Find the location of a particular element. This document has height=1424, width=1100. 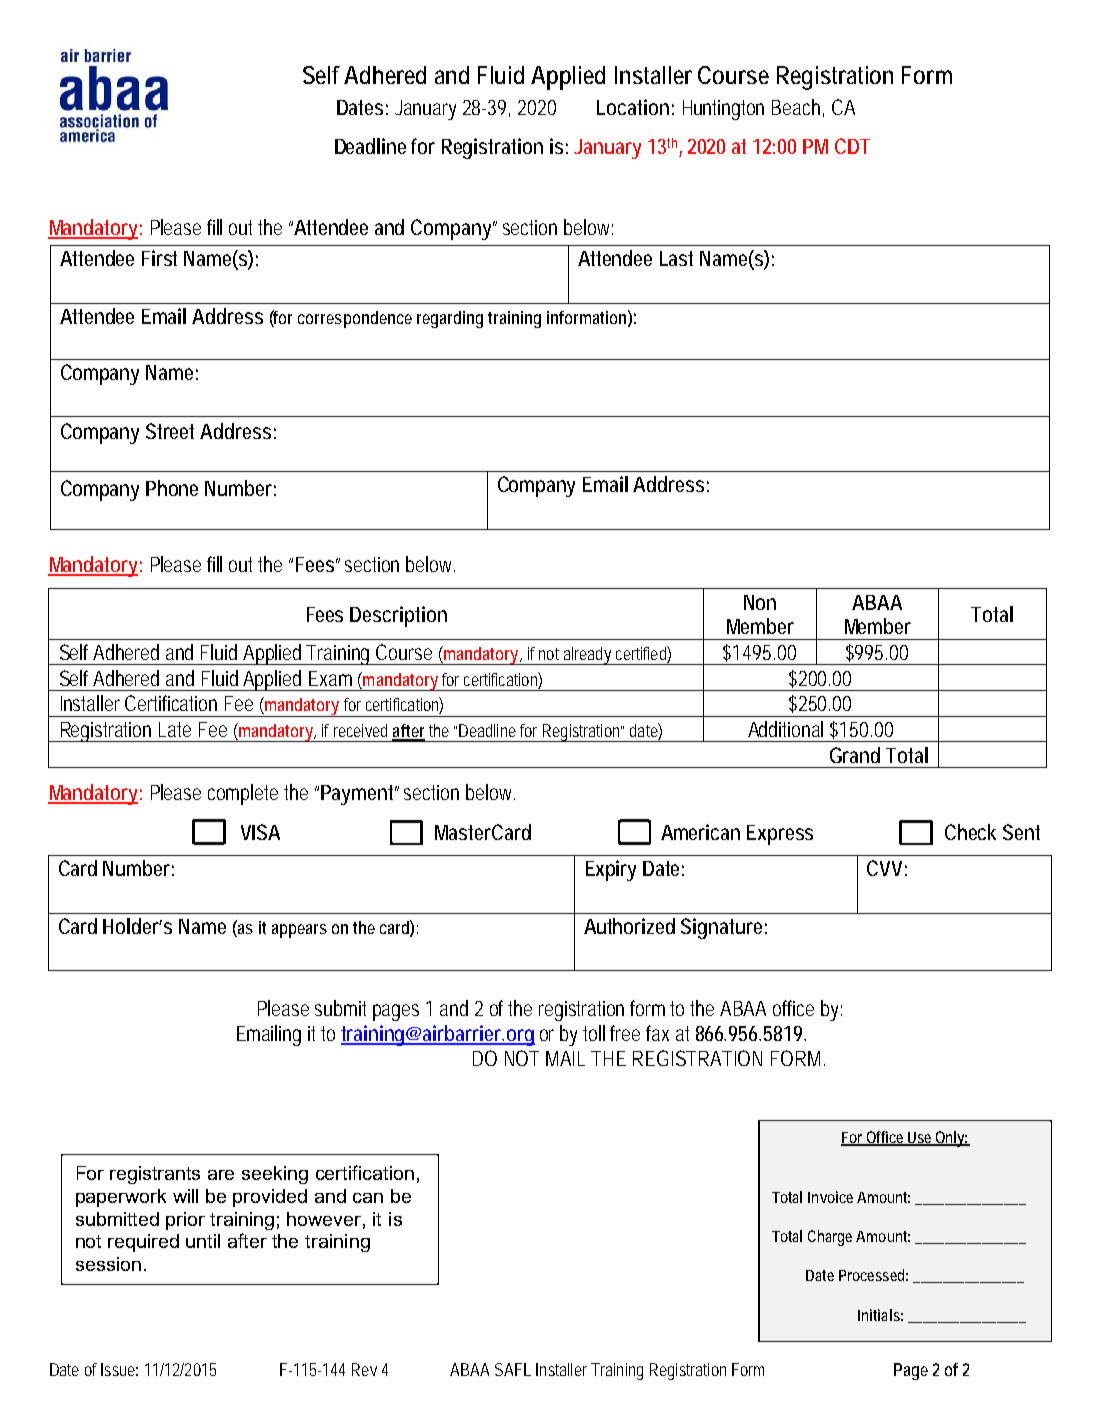

until is located at coordinates (203, 1241).
